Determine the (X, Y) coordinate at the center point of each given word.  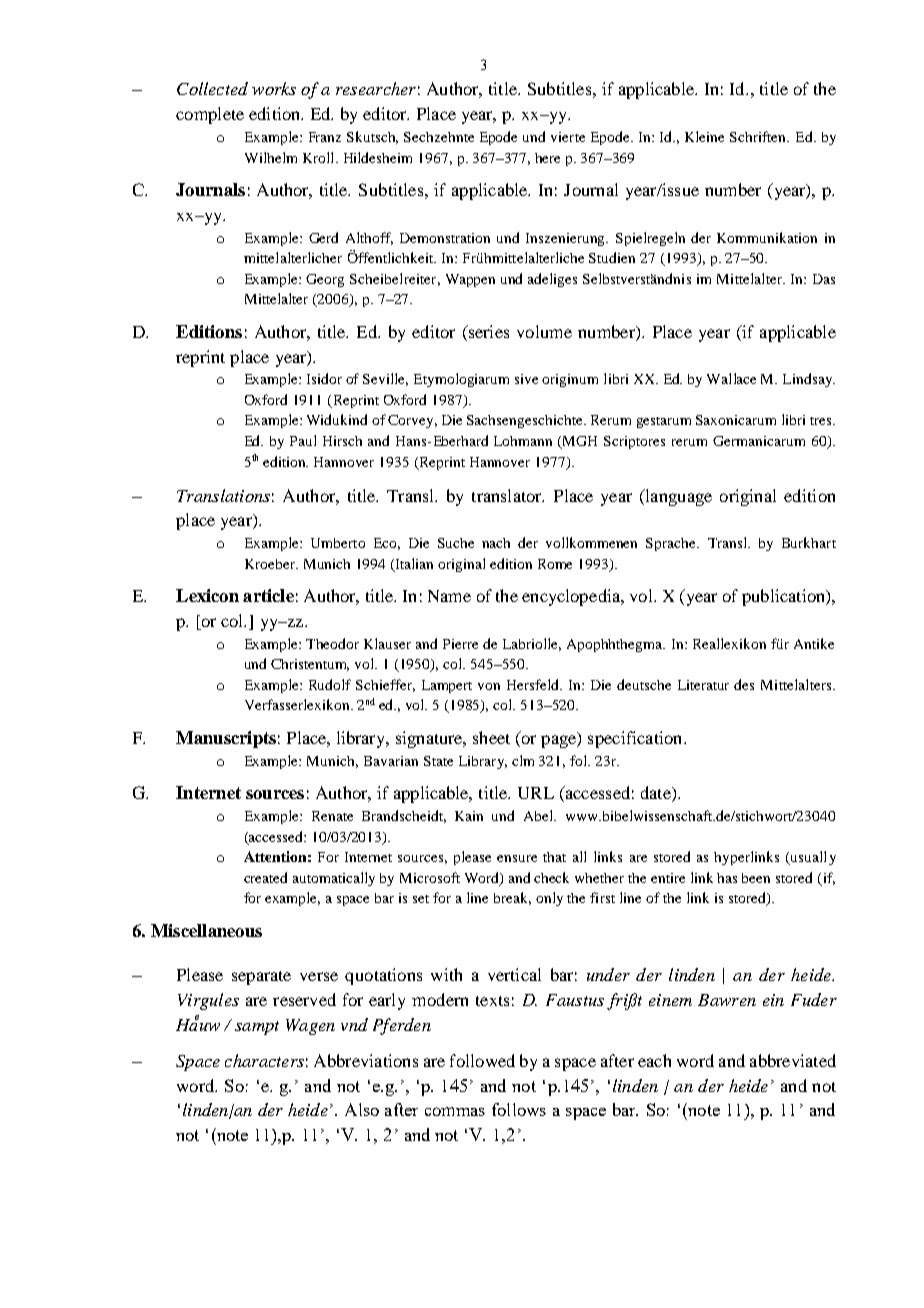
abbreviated (793, 1060)
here (547, 158)
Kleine (704, 136)
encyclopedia (572, 597)
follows (519, 1109)
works (274, 88)
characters (264, 1060)
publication (785, 597)
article (268, 595)
